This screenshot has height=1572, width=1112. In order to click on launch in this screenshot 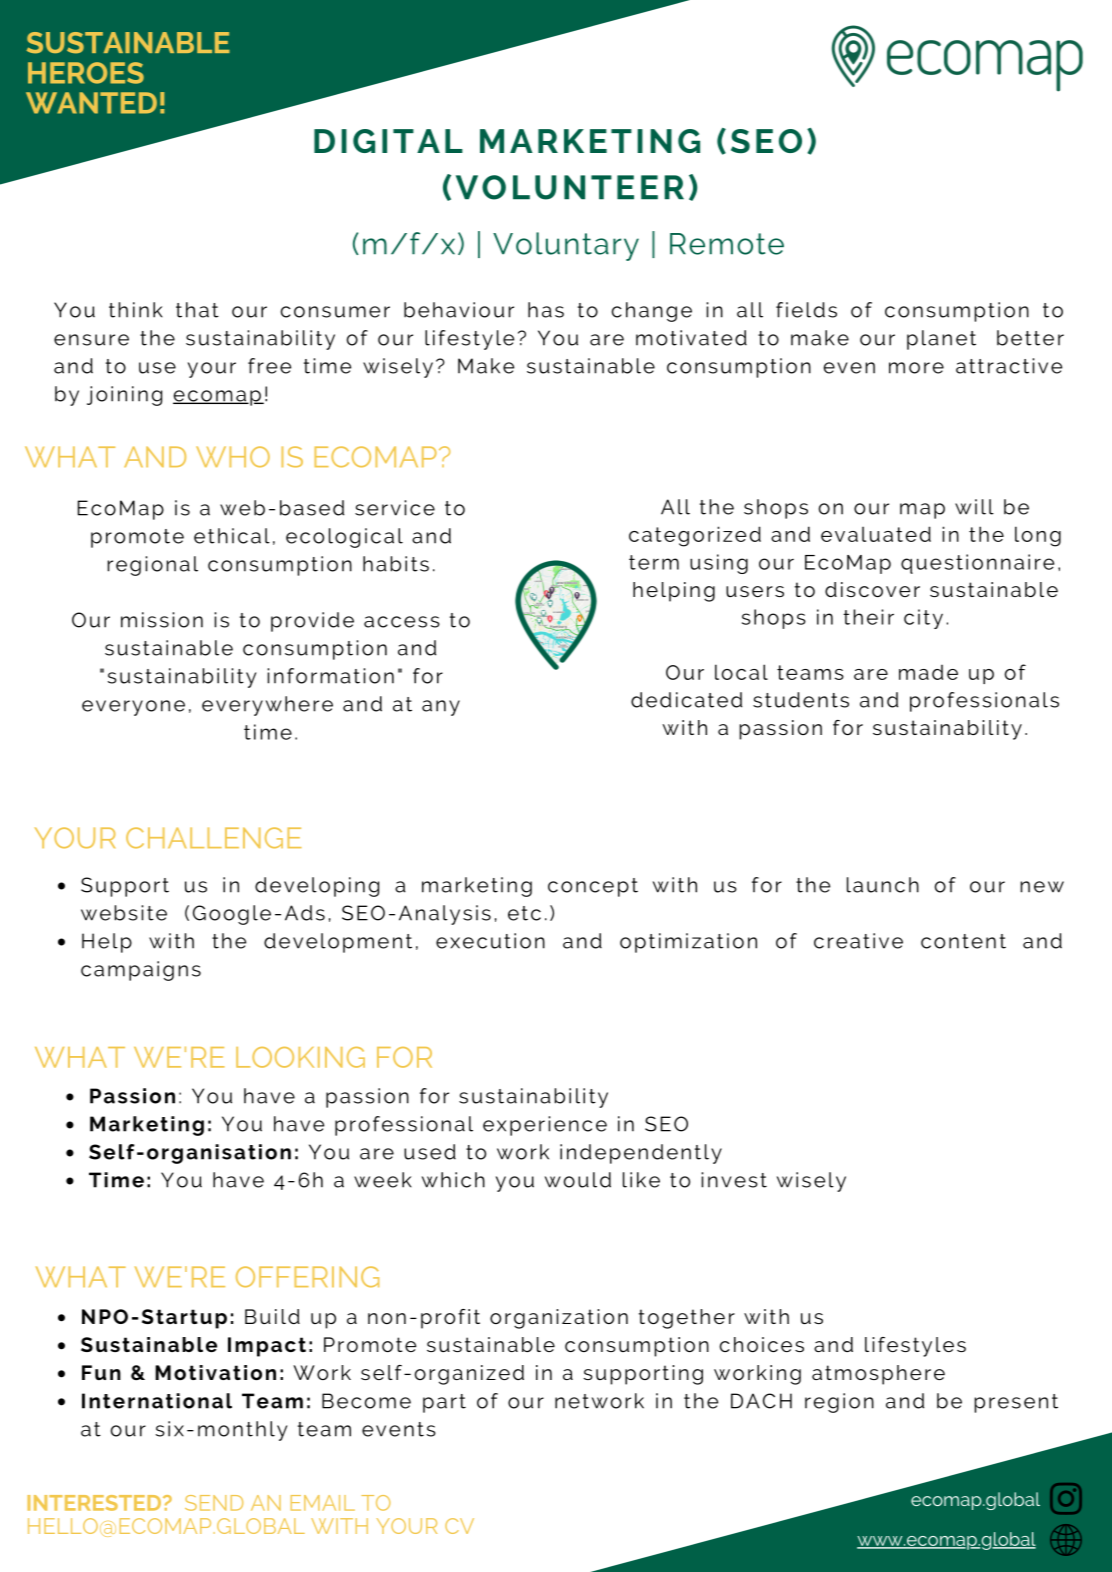, I will do `click(883, 885)`.
